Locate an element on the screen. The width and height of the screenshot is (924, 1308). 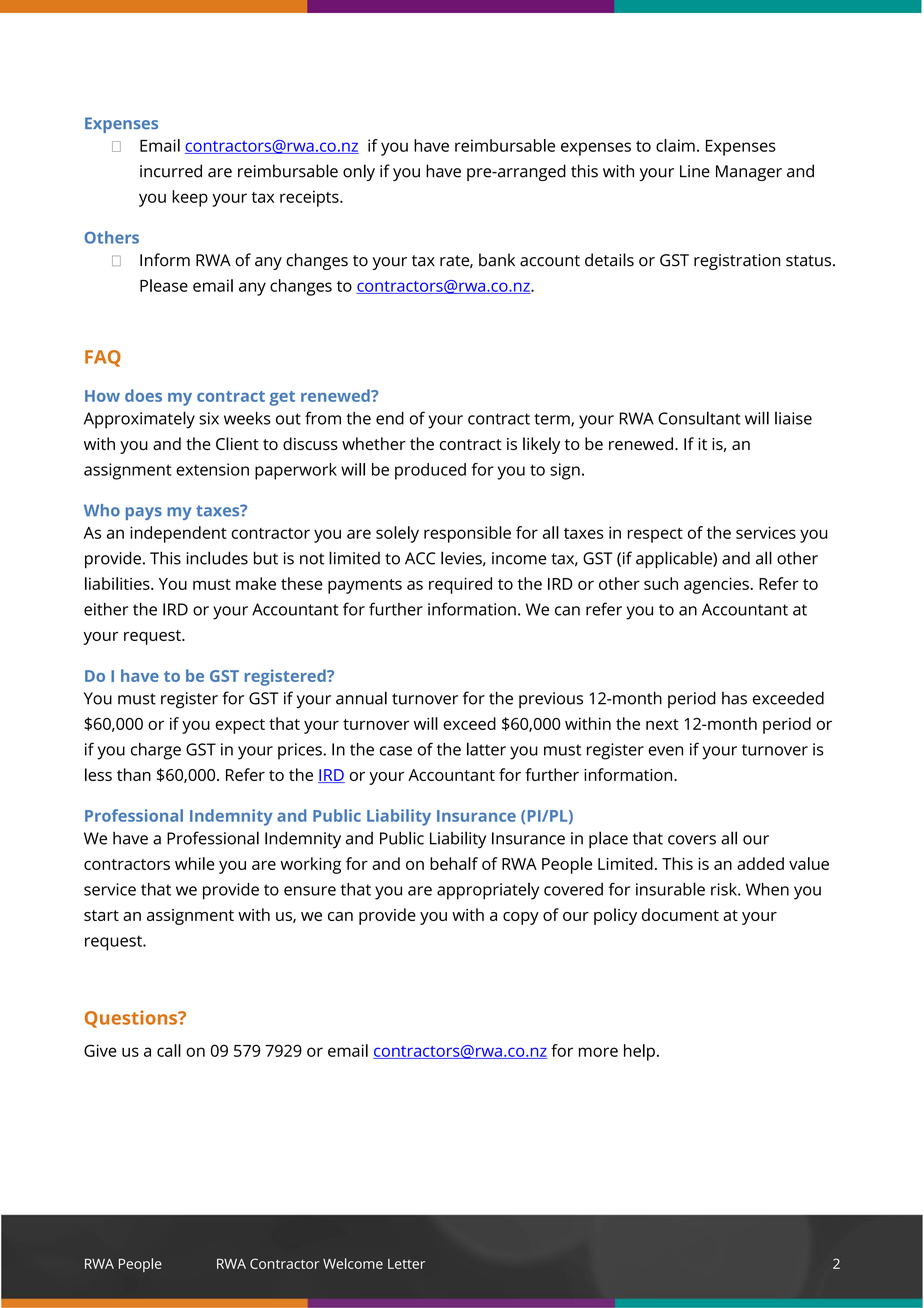
latter is located at coordinates (486, 749).
